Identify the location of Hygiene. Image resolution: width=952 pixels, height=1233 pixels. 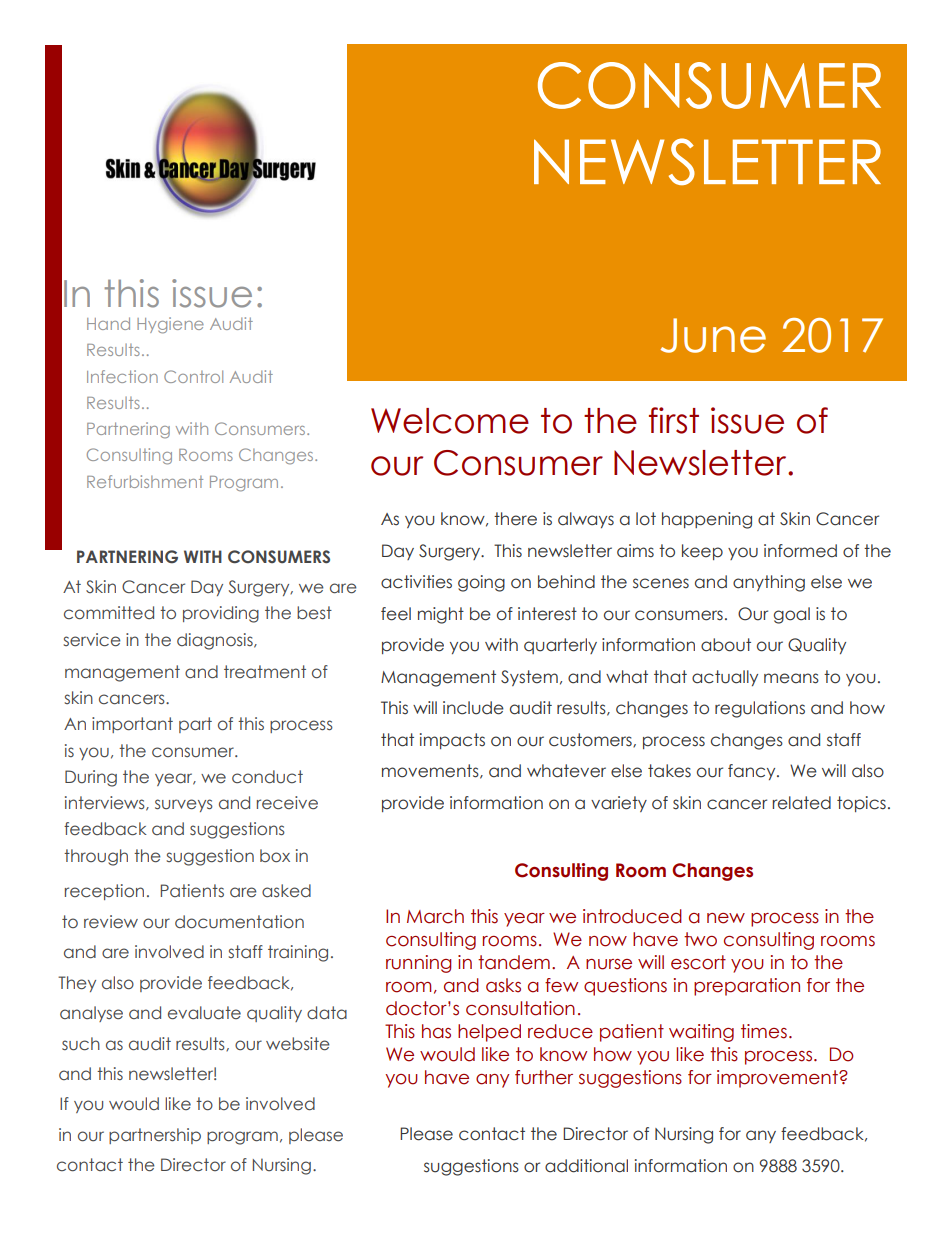
(170, 325).
